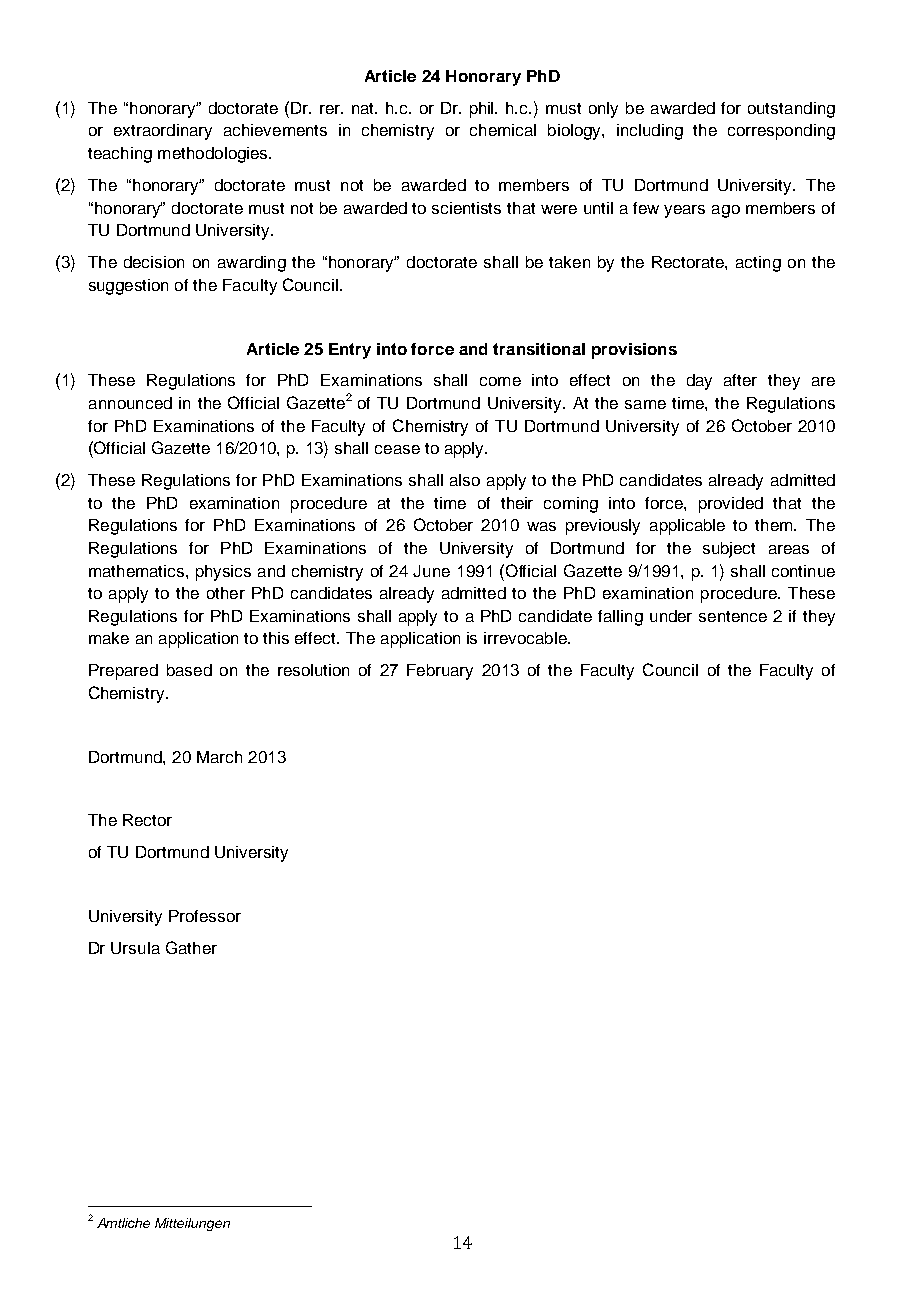 The height and width of the screenshot is (1308, 924). I want to click on Gather, so click(191, 947).
